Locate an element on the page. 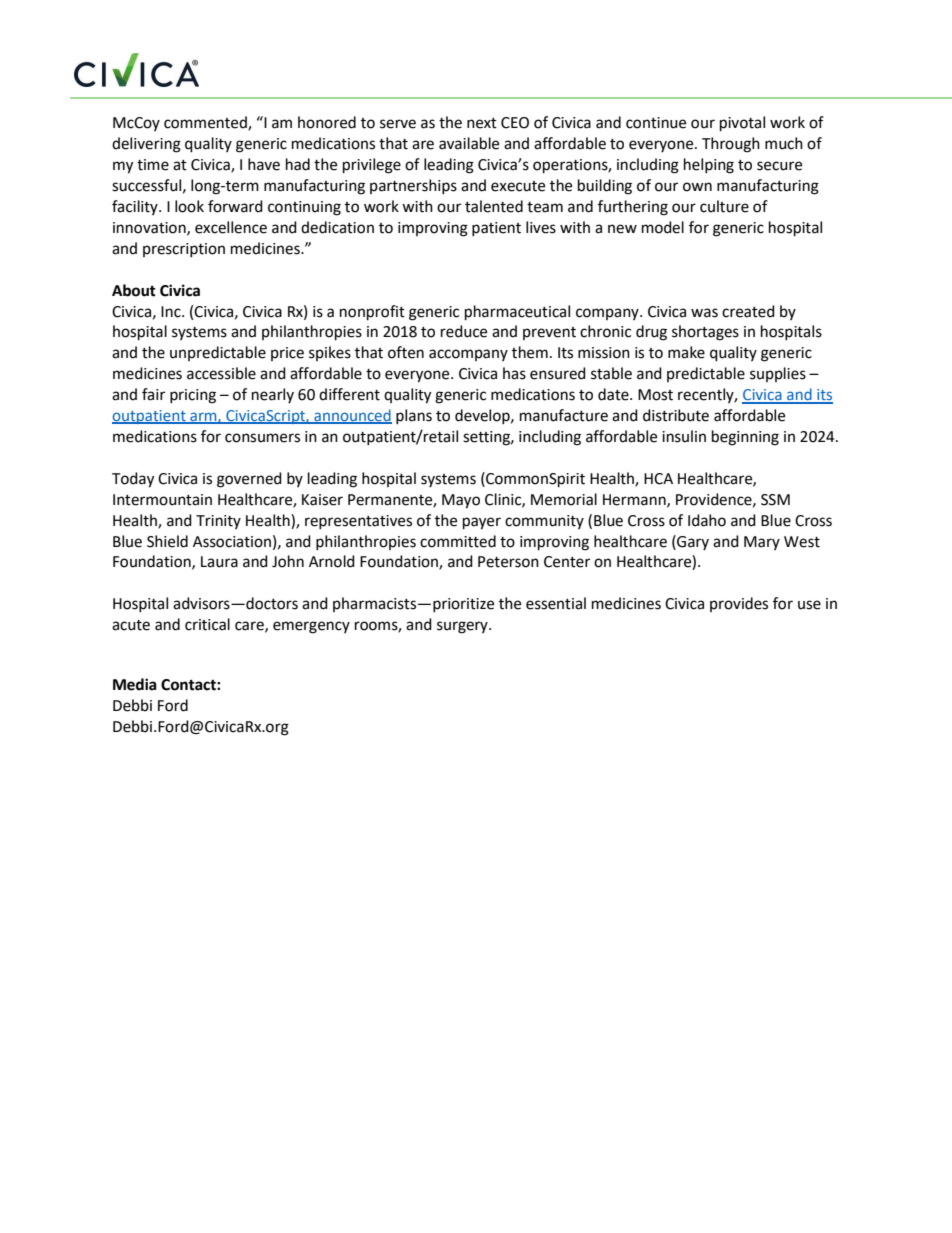  governed is located at coordinates (249, 480).
